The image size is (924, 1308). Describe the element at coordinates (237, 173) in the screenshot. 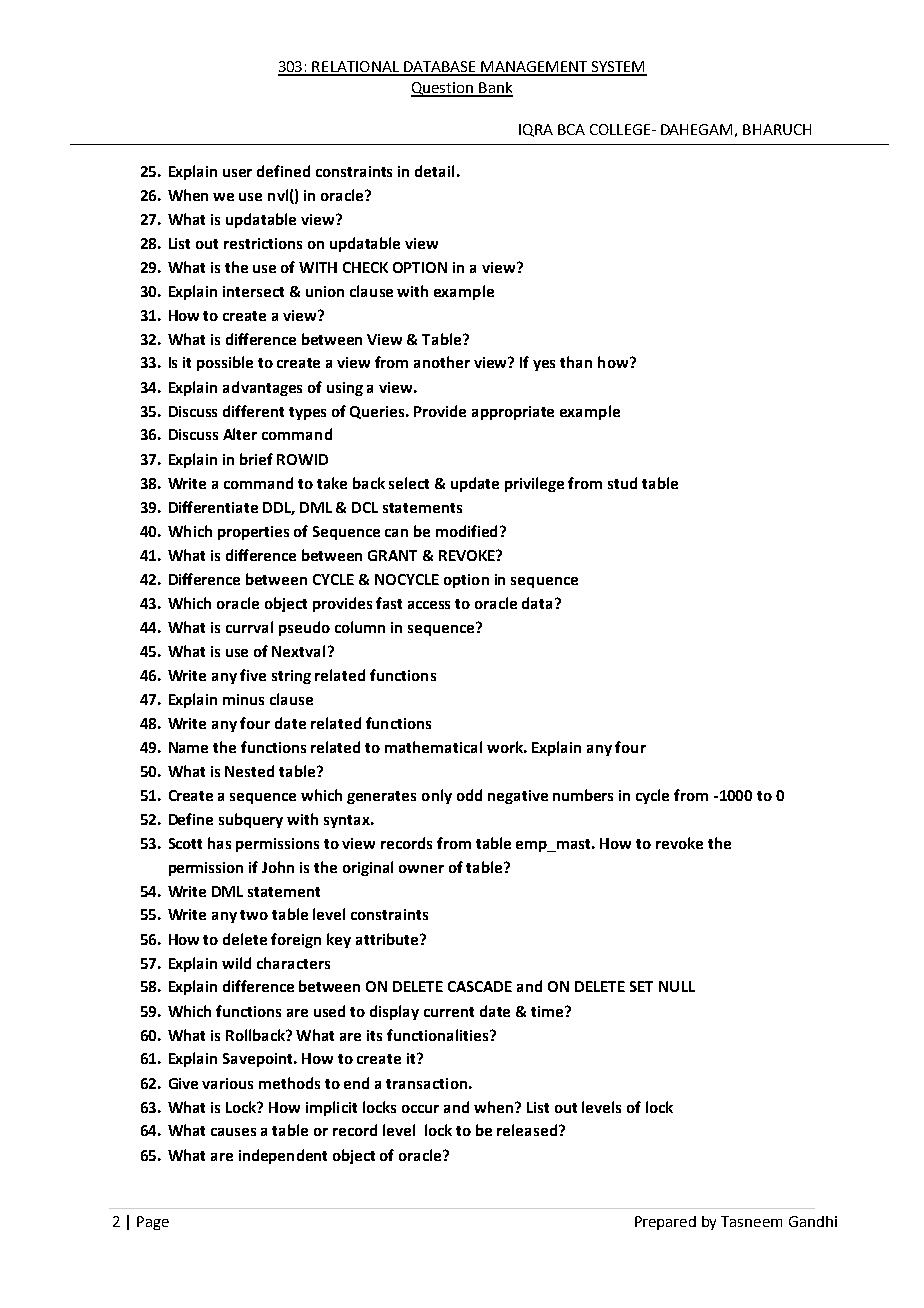

I see `user` at that location.
